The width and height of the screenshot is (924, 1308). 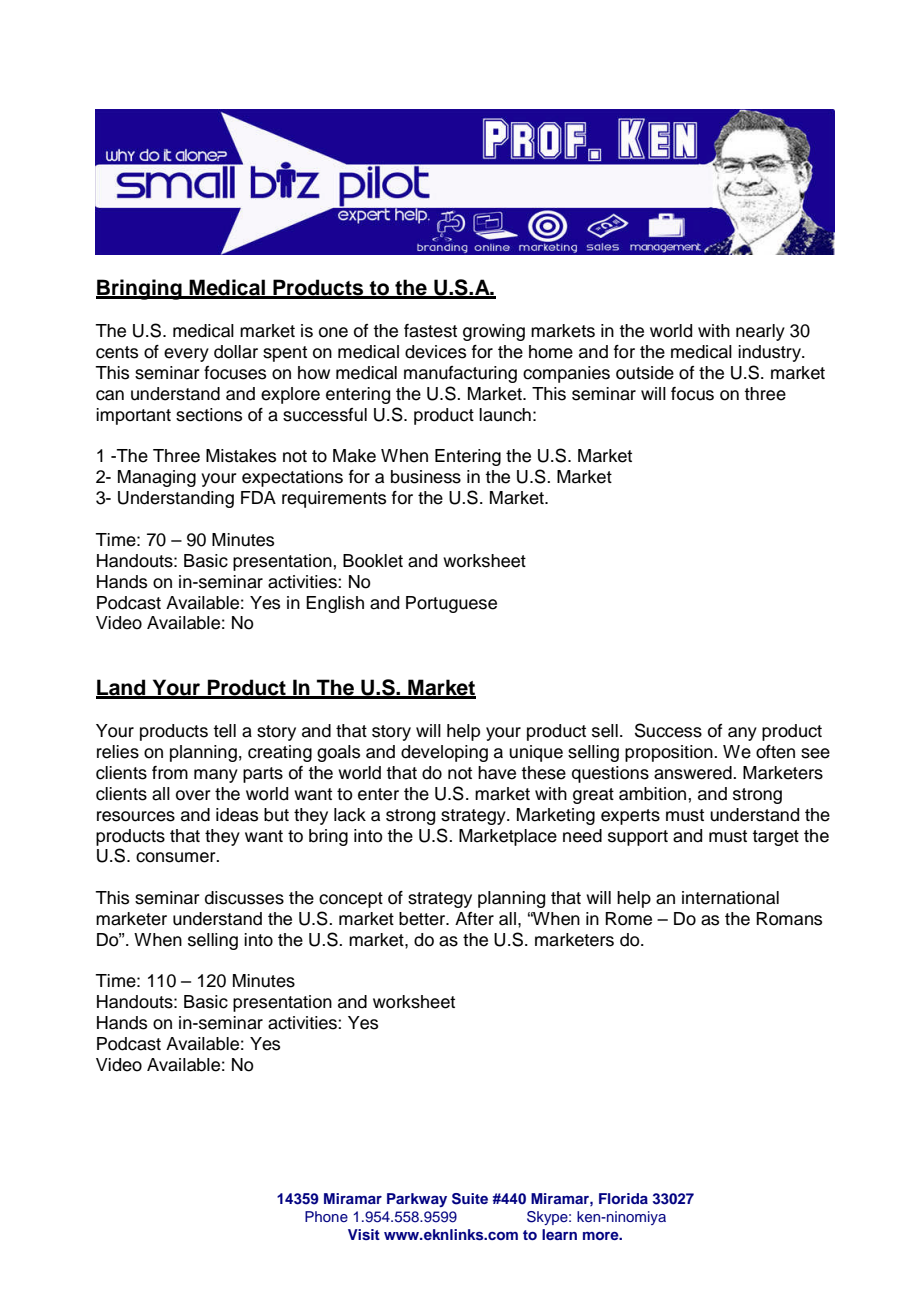 I want to click on Phone, so click(x=326, y=1216).
